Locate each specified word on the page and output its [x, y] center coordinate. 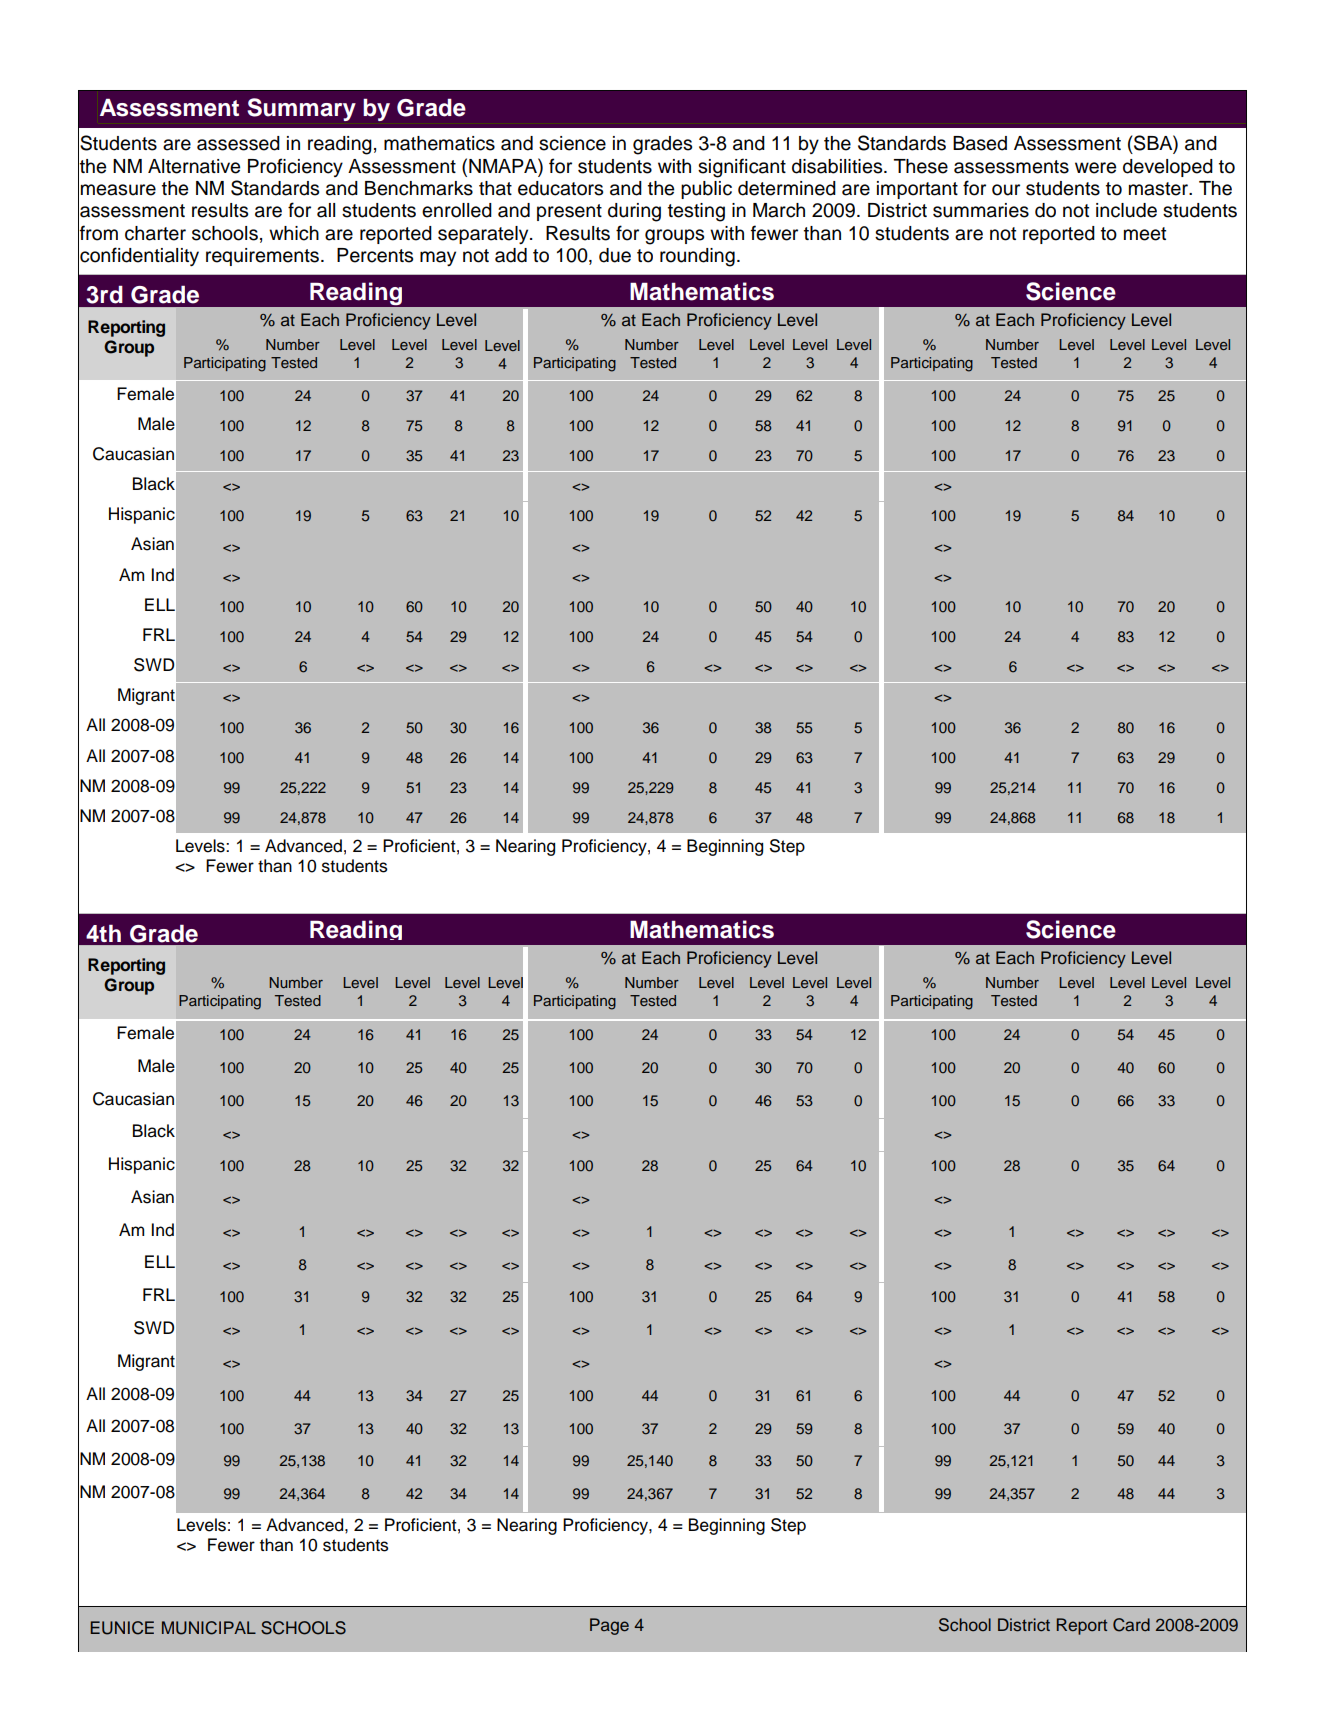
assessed [238, 143]
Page [609, 1626]
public [706, 190]
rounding [697, 257]
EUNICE [122, 1628]
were [1095, 168]
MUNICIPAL [209, 1628]
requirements [262, 257]
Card [1131, 1625]
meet [1145, 234]
